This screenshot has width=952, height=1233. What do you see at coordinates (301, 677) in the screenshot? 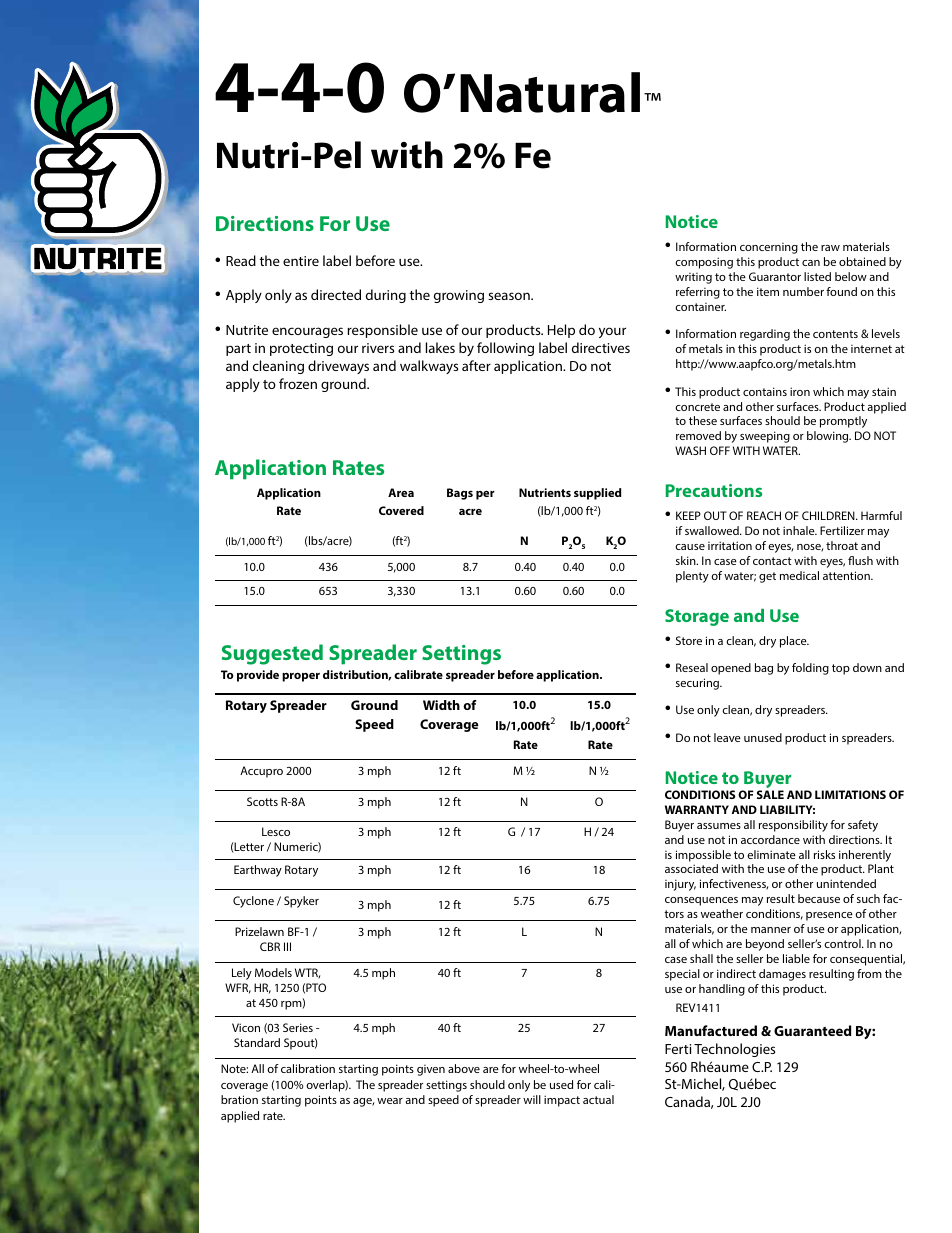
I see `proper` at bounding box center [301, 677].
